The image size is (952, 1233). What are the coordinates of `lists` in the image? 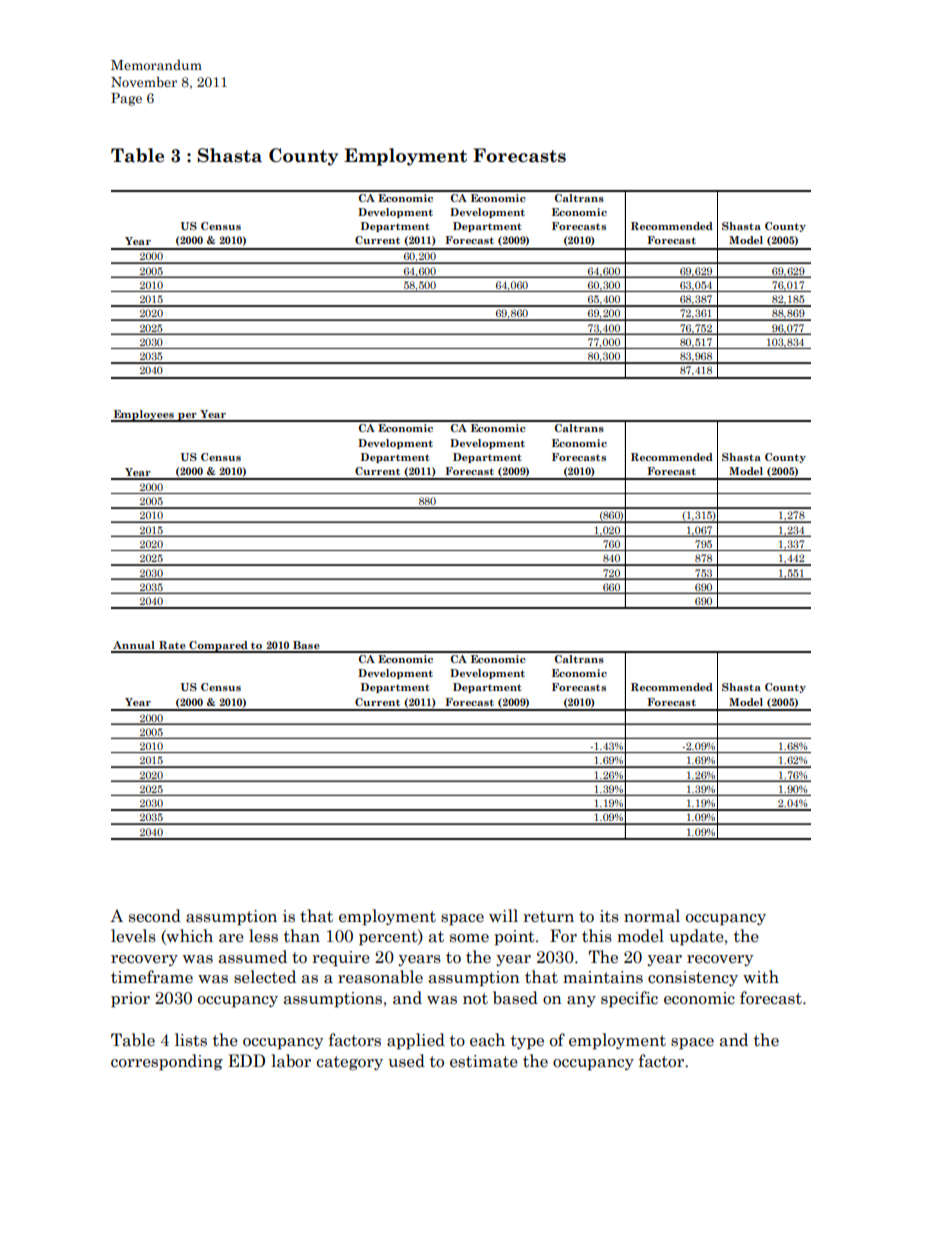 It's located at (191, 1040).
